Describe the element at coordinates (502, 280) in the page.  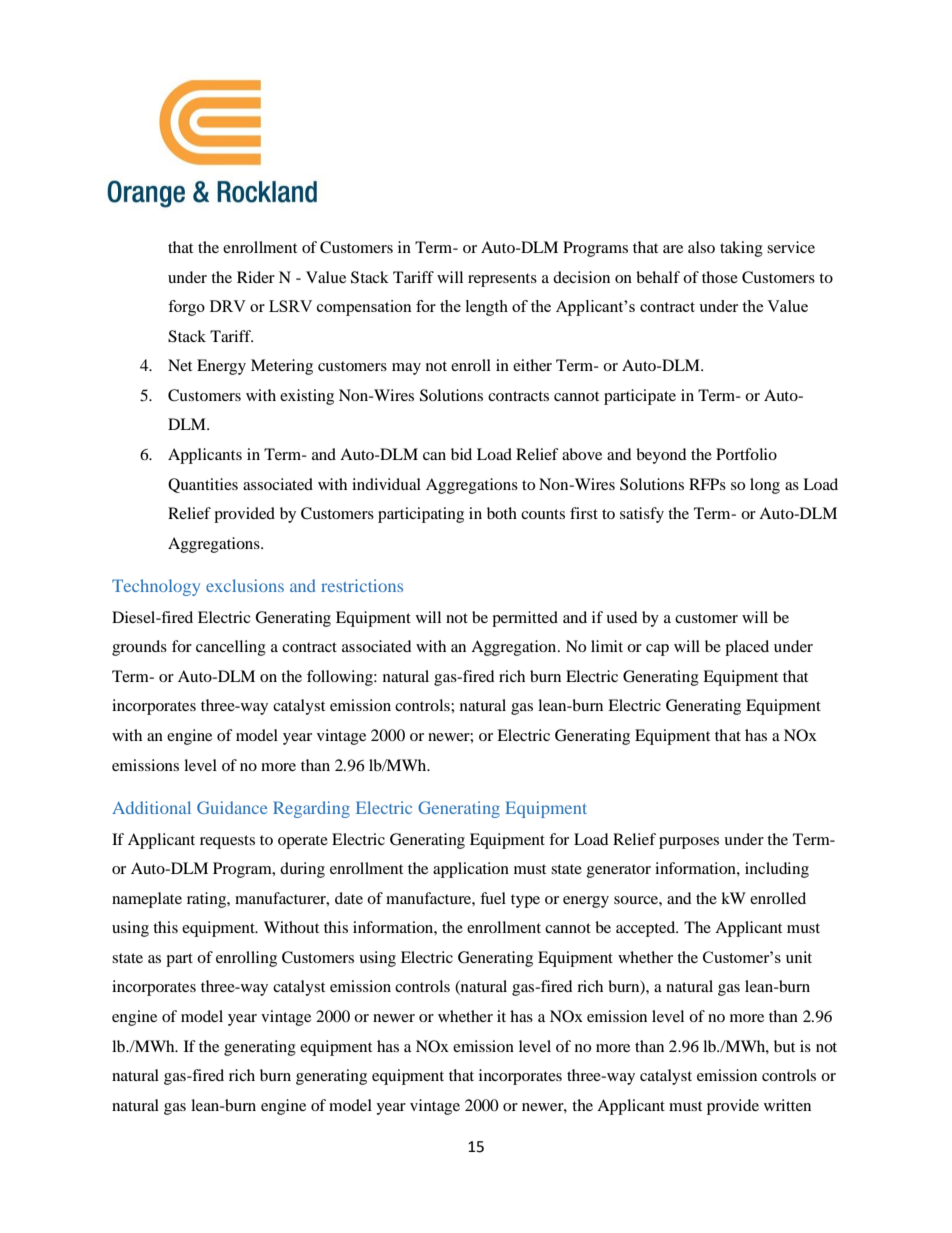
I see `represents` at that location.
